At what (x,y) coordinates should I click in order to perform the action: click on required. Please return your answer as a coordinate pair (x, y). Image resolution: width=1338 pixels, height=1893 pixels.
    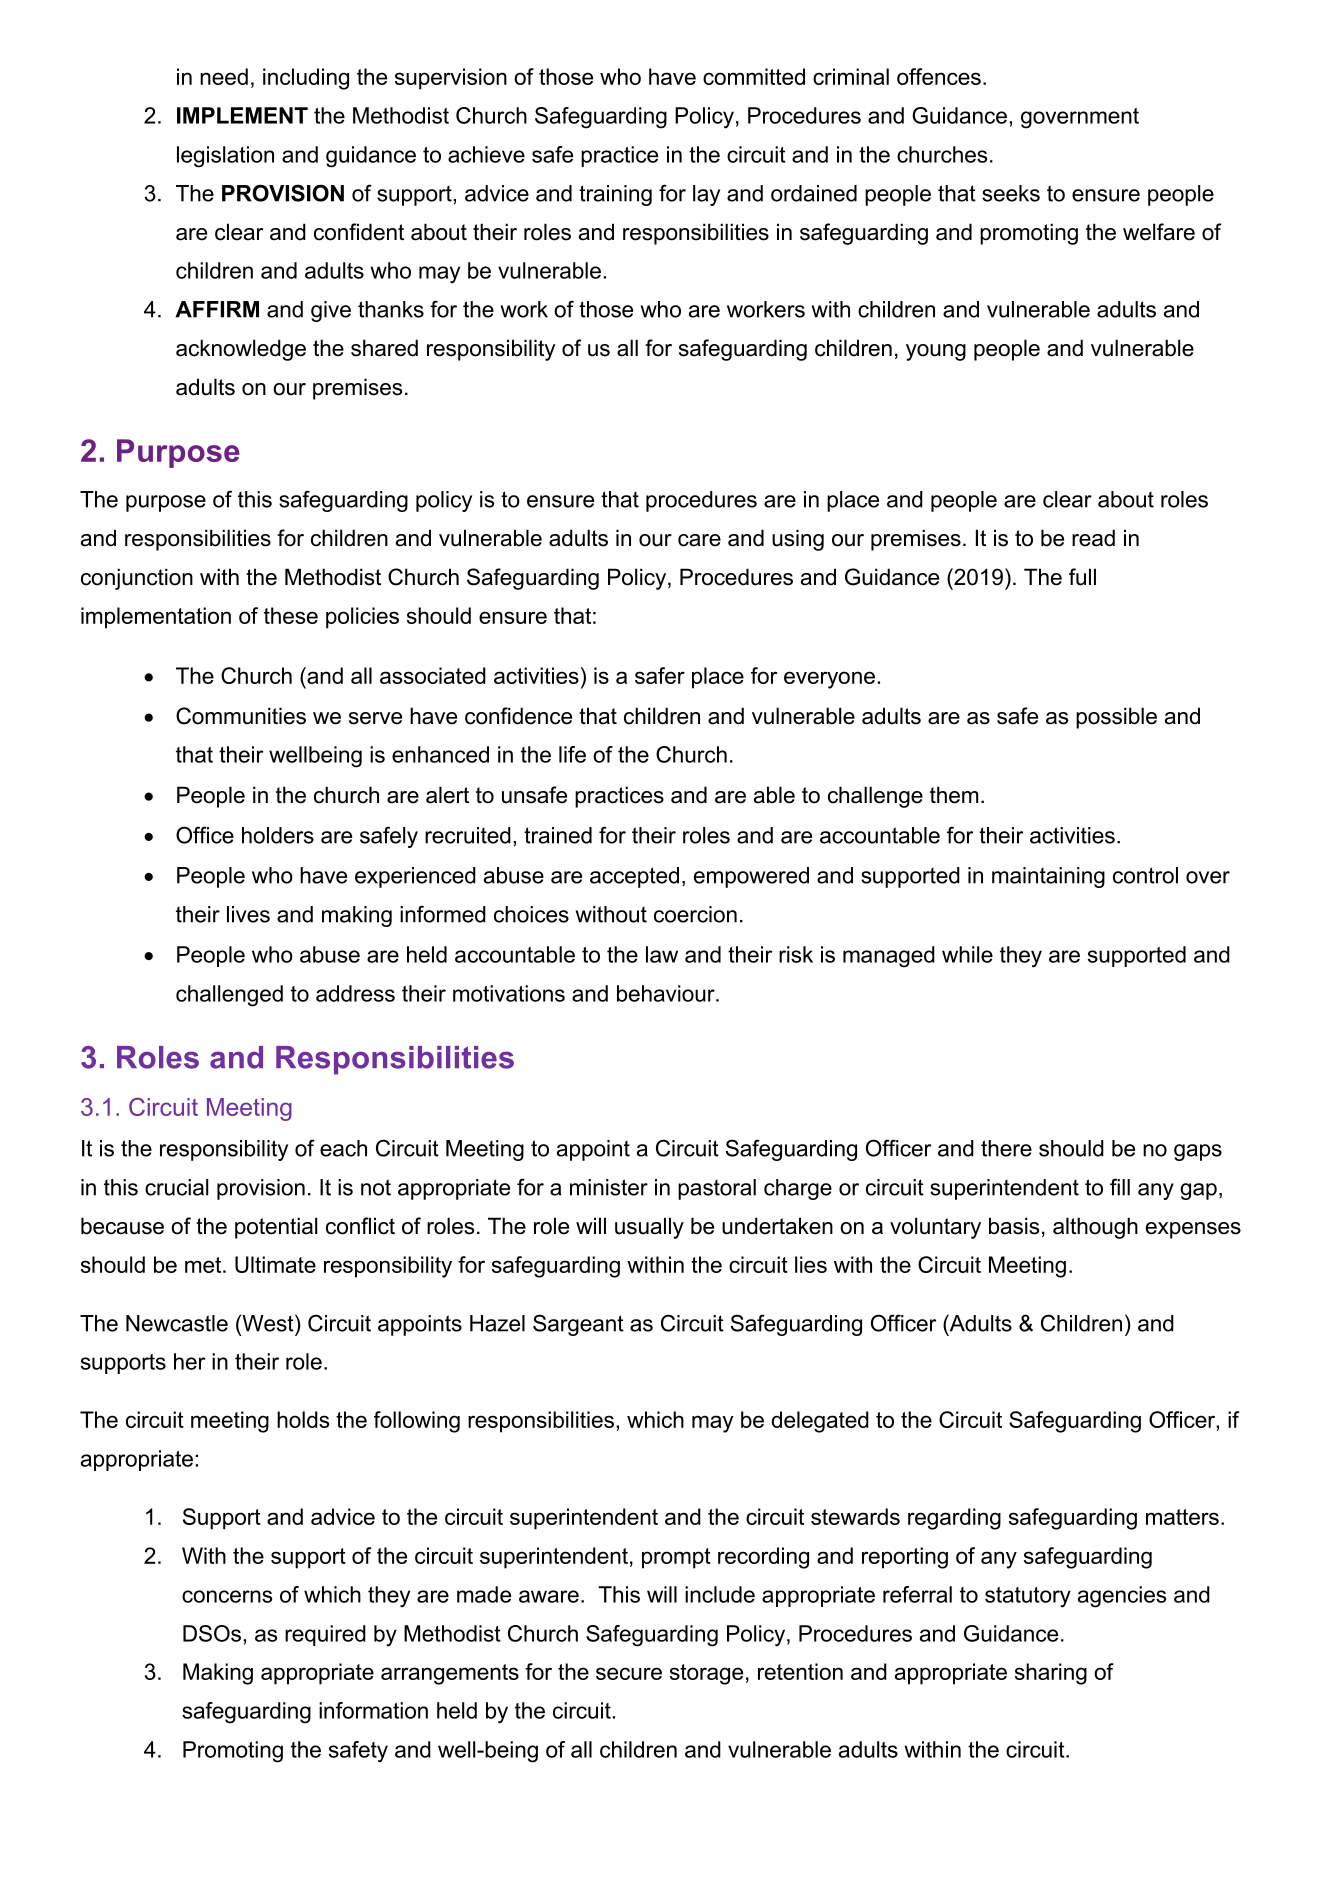
    Looking at the image, I should click on (325, 1635).
